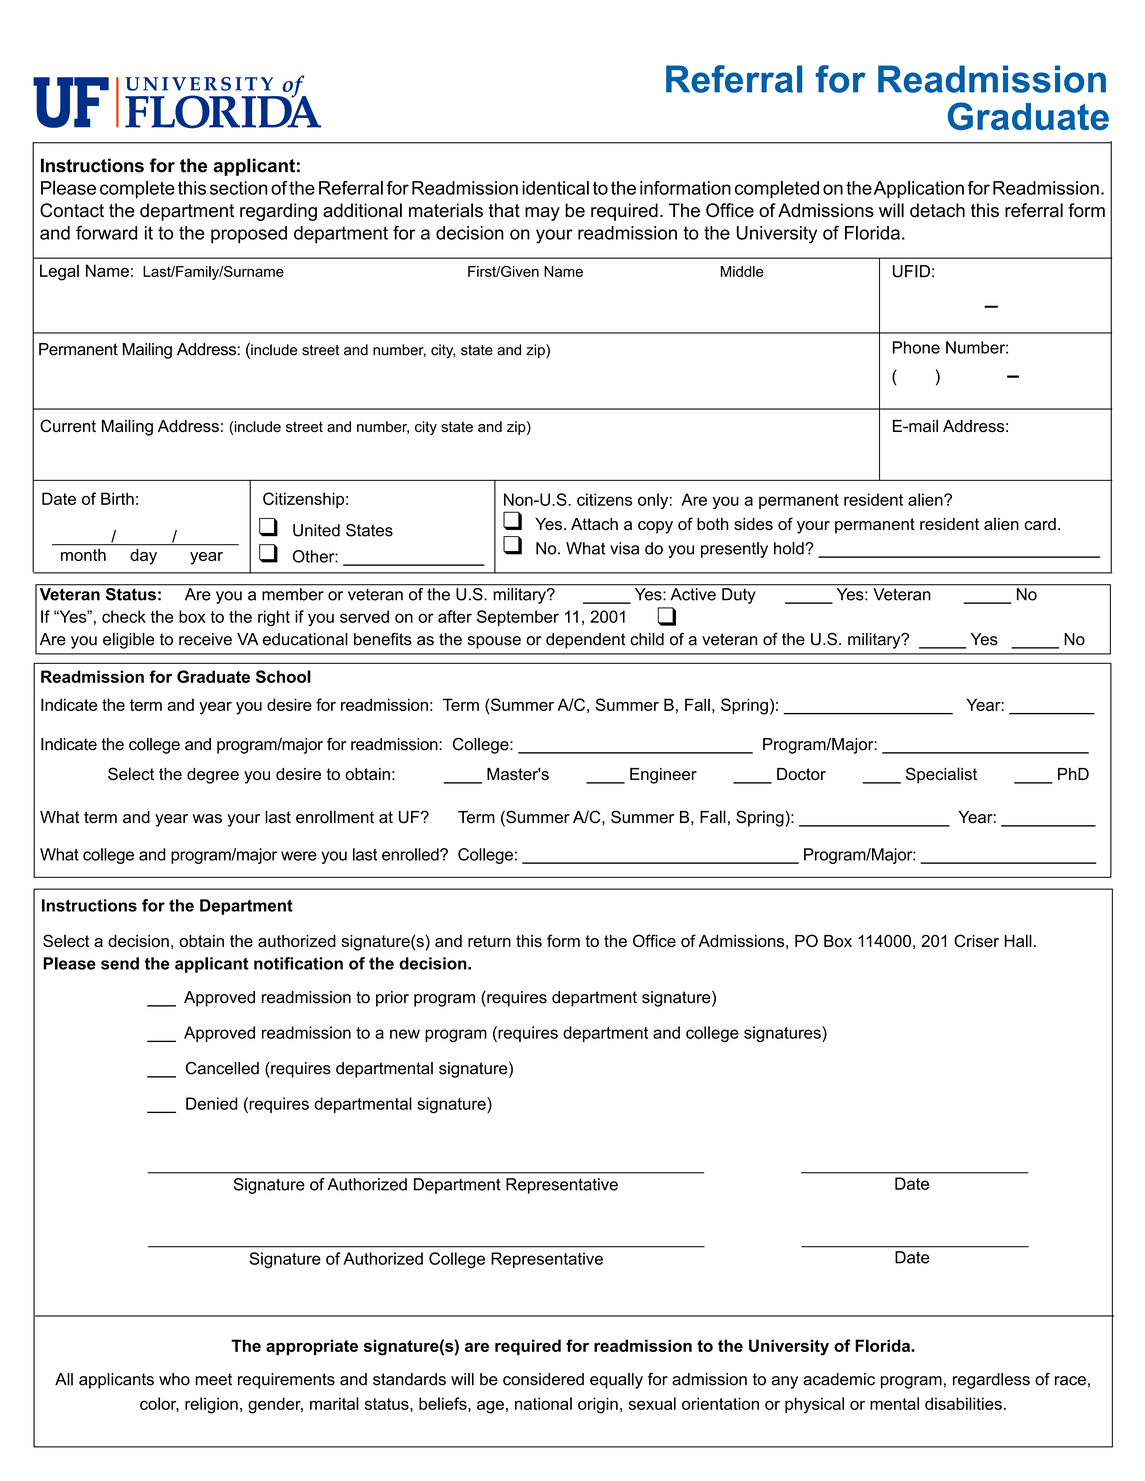  I want to click on considered, so click(543, 1379).
